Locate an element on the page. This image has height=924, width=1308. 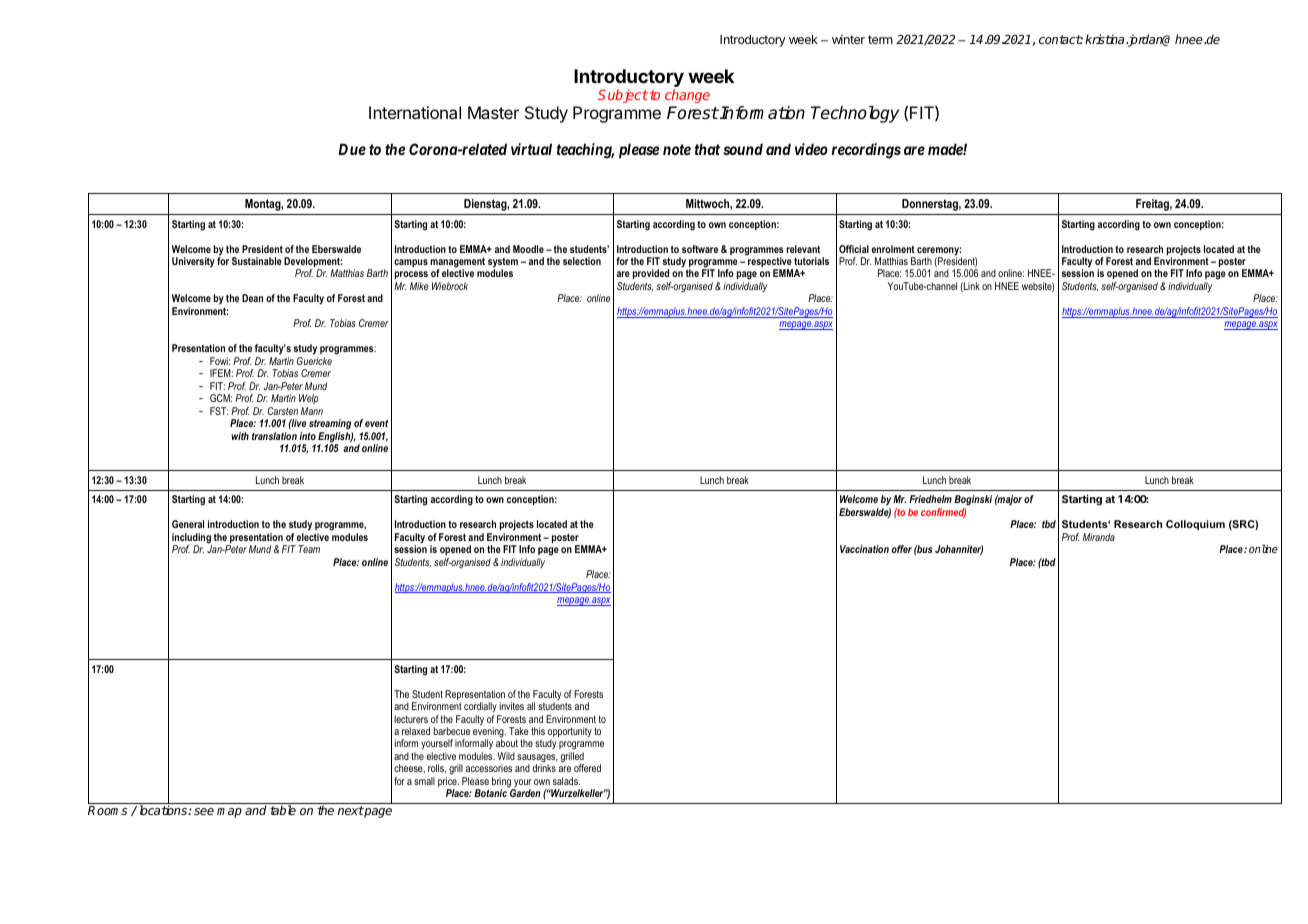
Subject is located at coordinates (623, 96).
